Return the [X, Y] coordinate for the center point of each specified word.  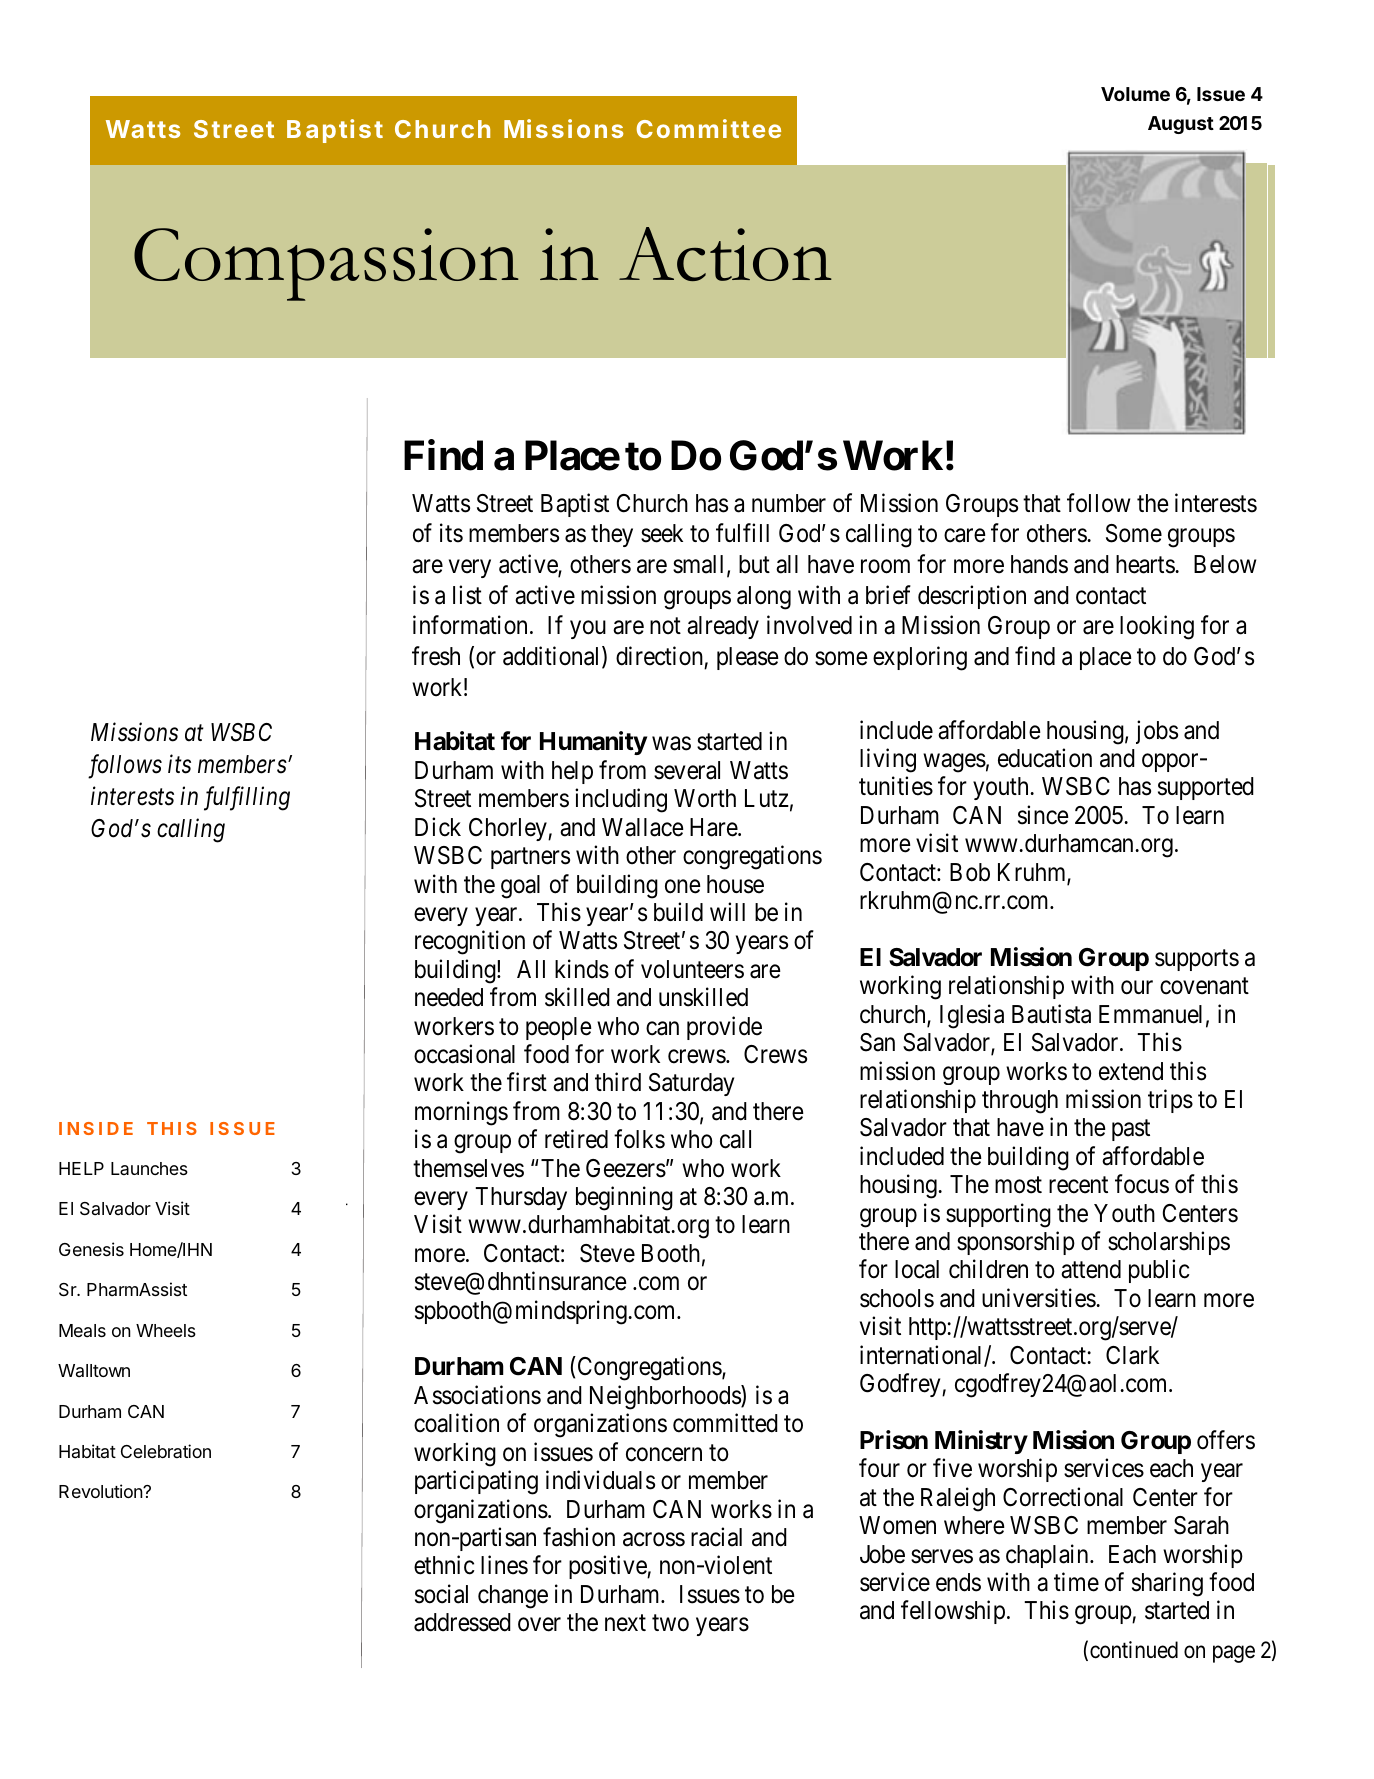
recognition [470, 942]
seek [662, 533]
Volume [1135, 94]
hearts [1146, 564]
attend [1091, 1269]
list [467, 595]
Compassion [326, 264]
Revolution [101, 1491]
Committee [709, 128]
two [670, 1623]
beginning [624, 1198]
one [683, 886]
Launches [149, 1168]
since [1043, 815]
